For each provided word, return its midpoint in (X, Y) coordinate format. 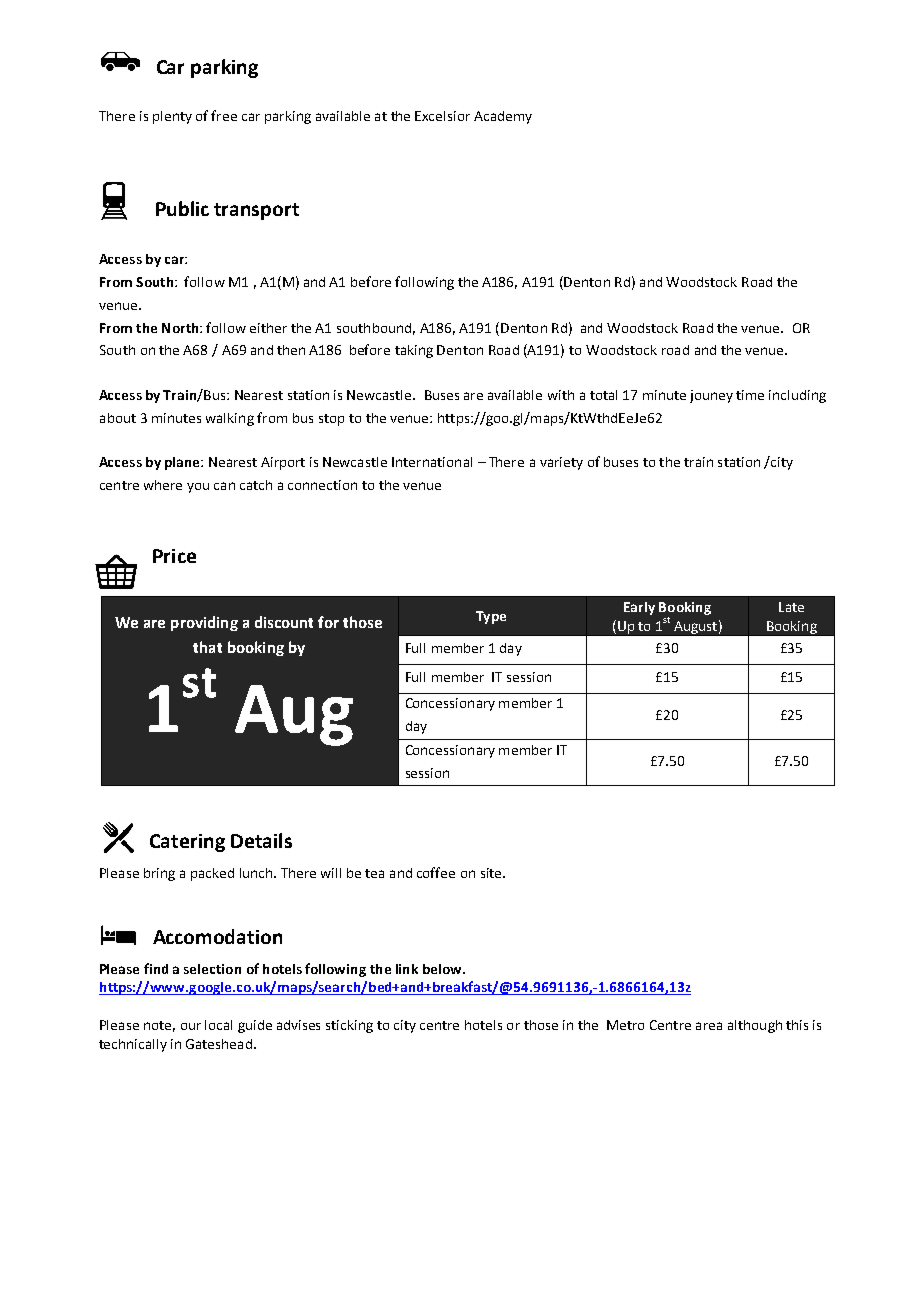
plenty (172, 117)
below (443, 969)
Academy (503, 117)
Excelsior (442, 116)
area (709, 1026)
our (191, 1026)
